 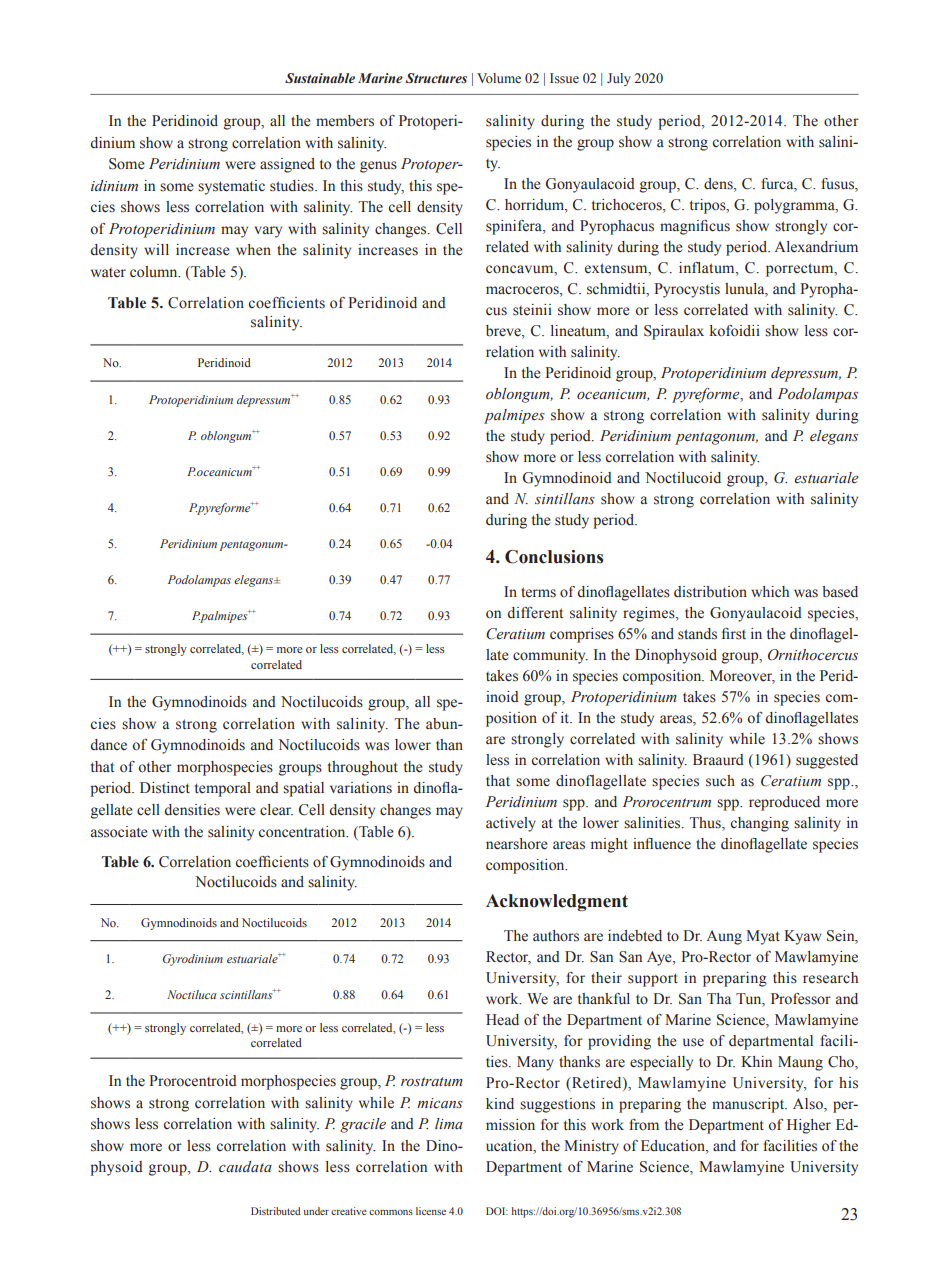 I want to click on first, so click(x=734, y=634).
